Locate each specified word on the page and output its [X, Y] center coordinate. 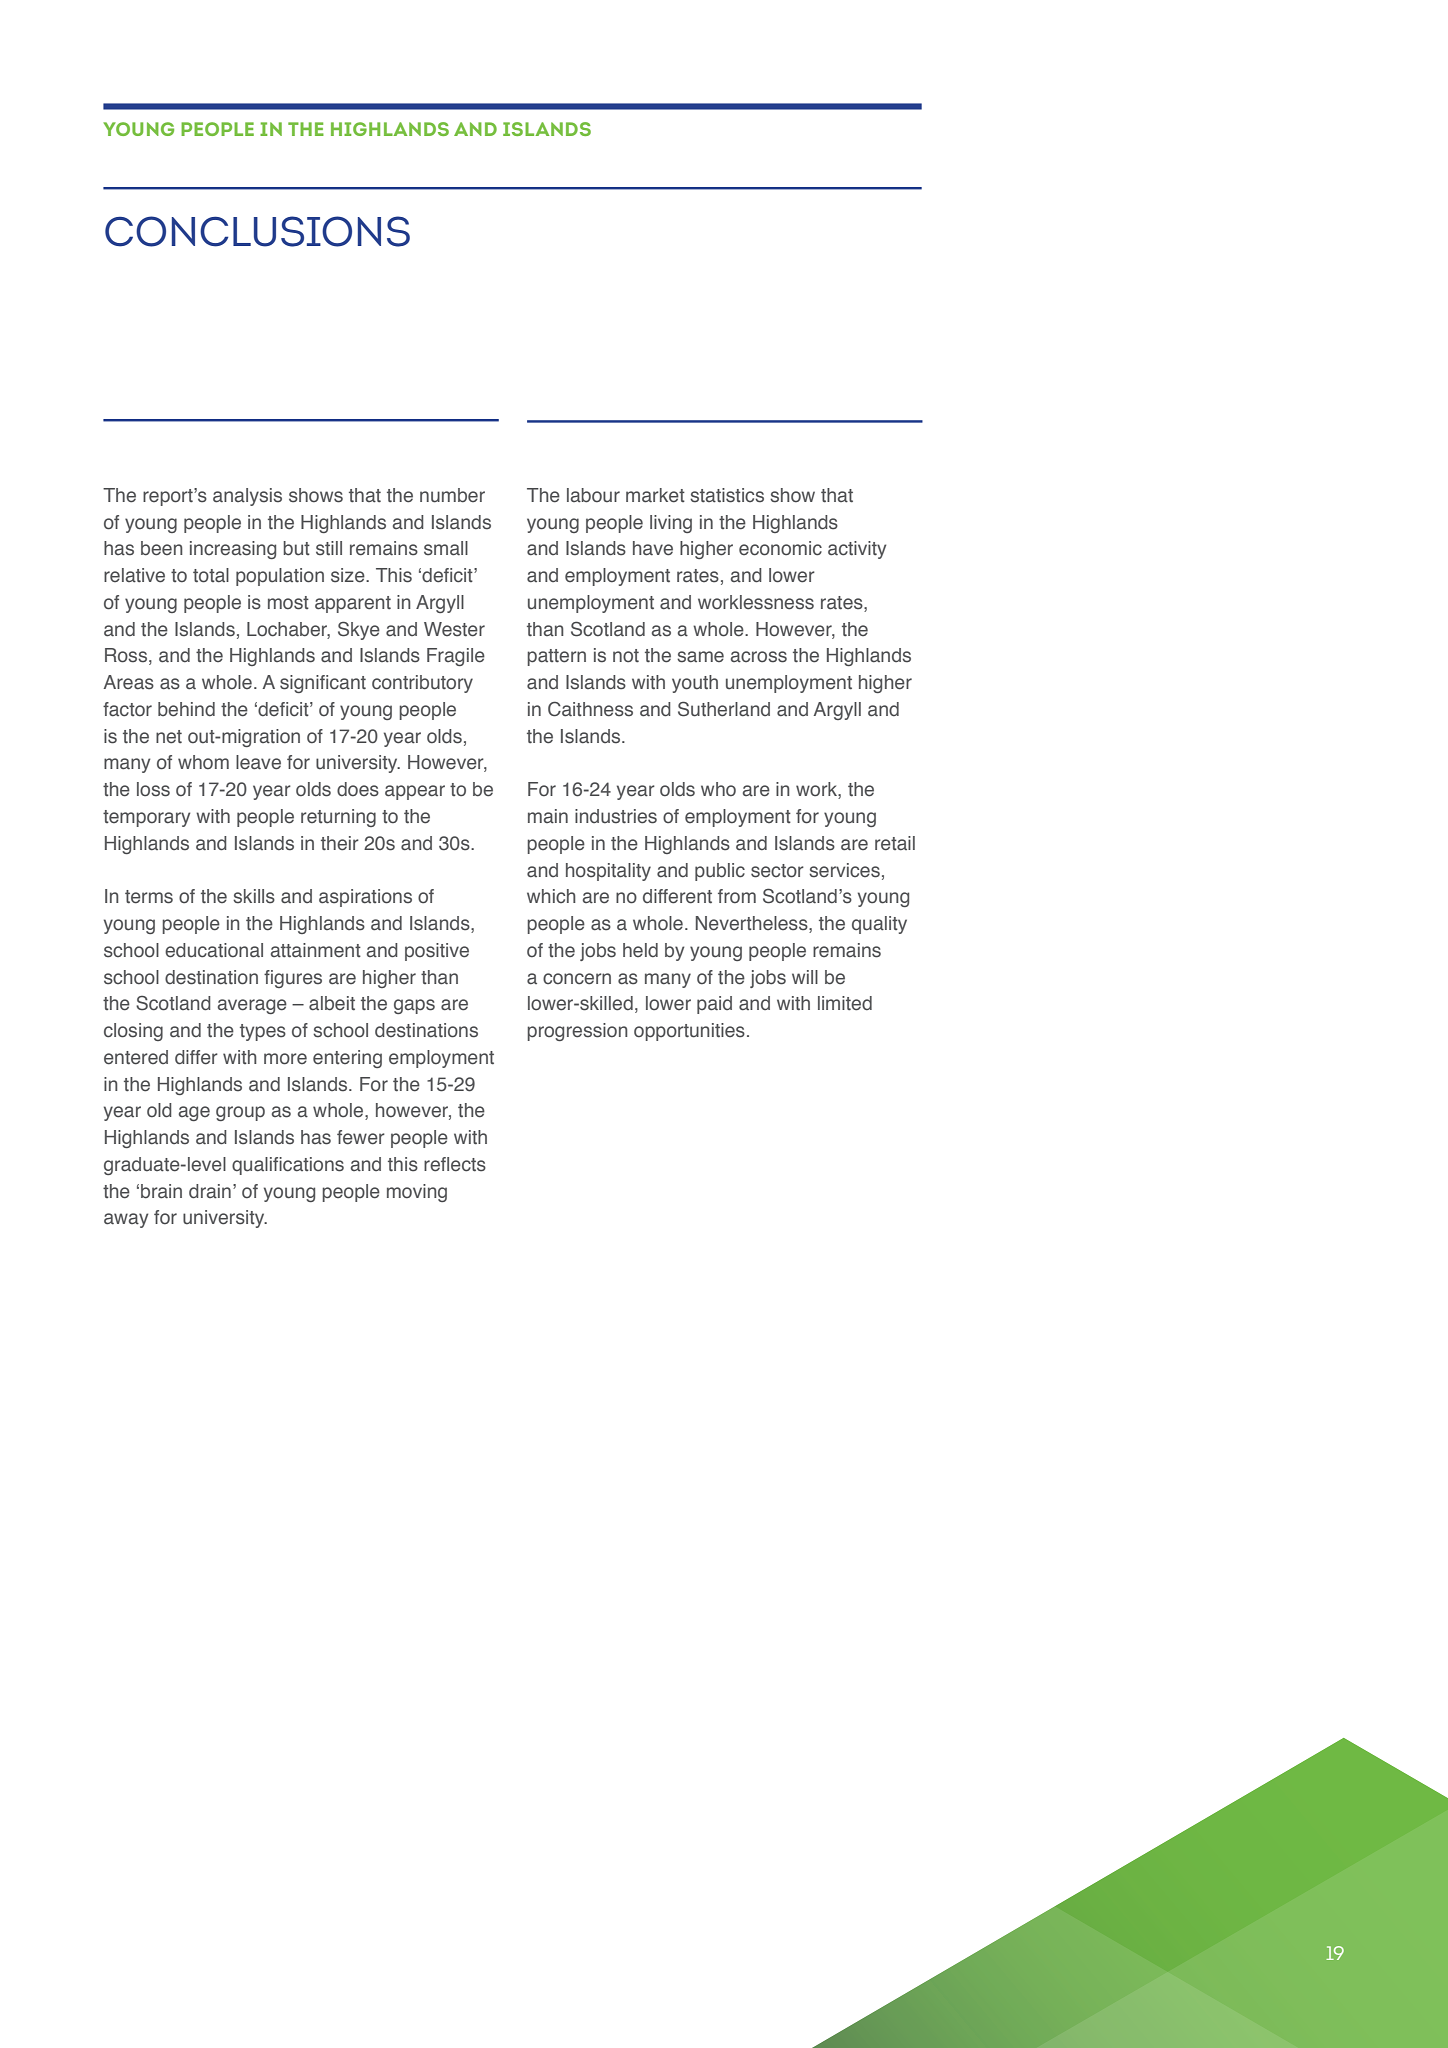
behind [186, 709]
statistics [727, 495]
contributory [422, 684]
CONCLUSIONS [257, 231]
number [452, 495]
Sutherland [724, 709]
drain [210, 1191]
